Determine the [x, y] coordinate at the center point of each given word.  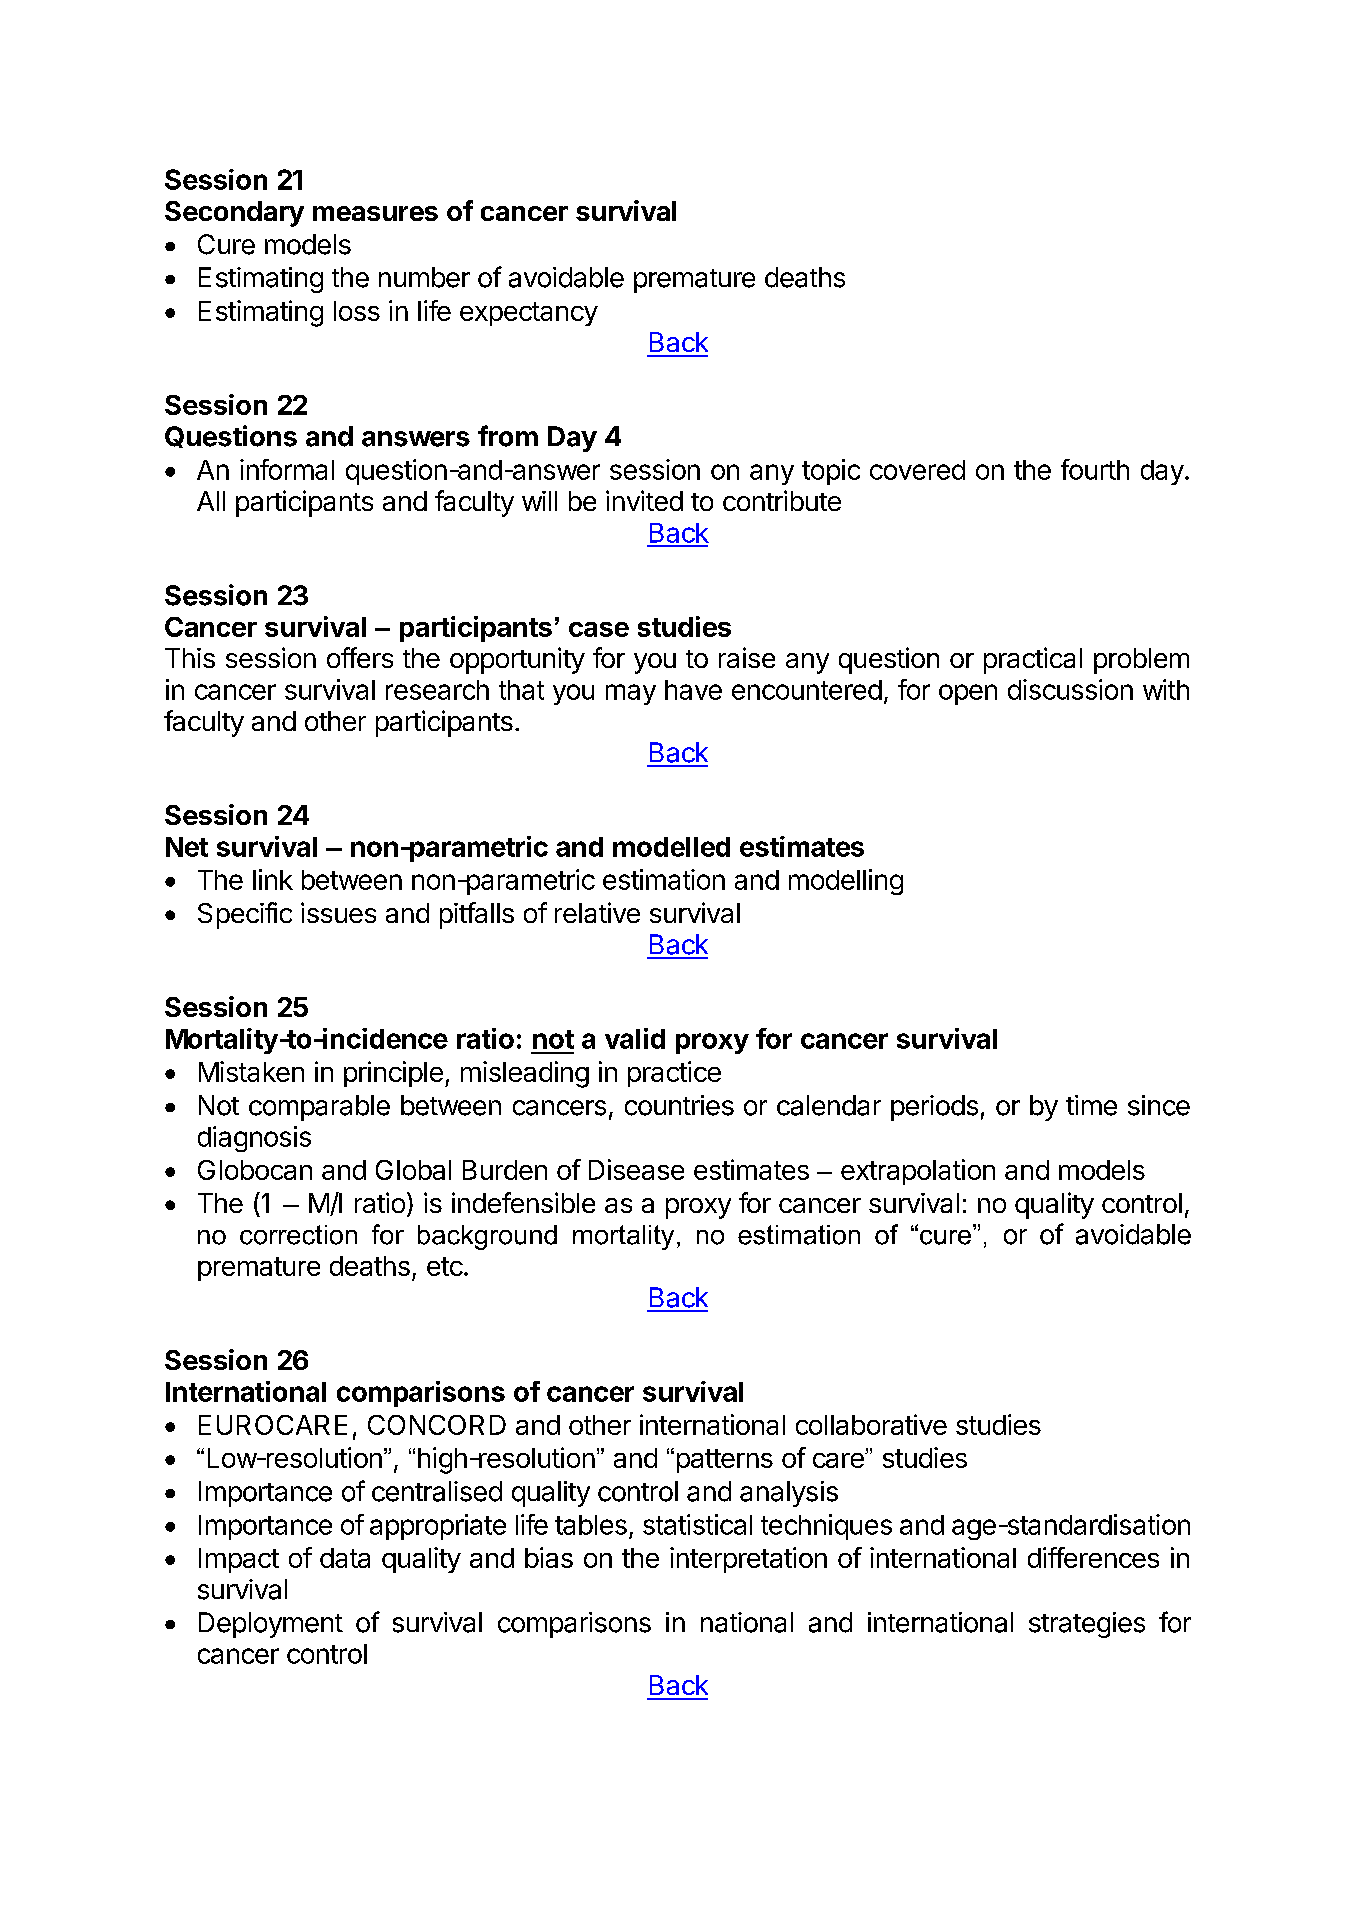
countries [679, 1105]
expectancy [529, 314]
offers [360, 657]
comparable [319, 1108]
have [693, 690]
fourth [1095, 469]
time [1091, 1105]
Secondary [234, 214]
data [345, 1558]
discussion [1070, 689]
